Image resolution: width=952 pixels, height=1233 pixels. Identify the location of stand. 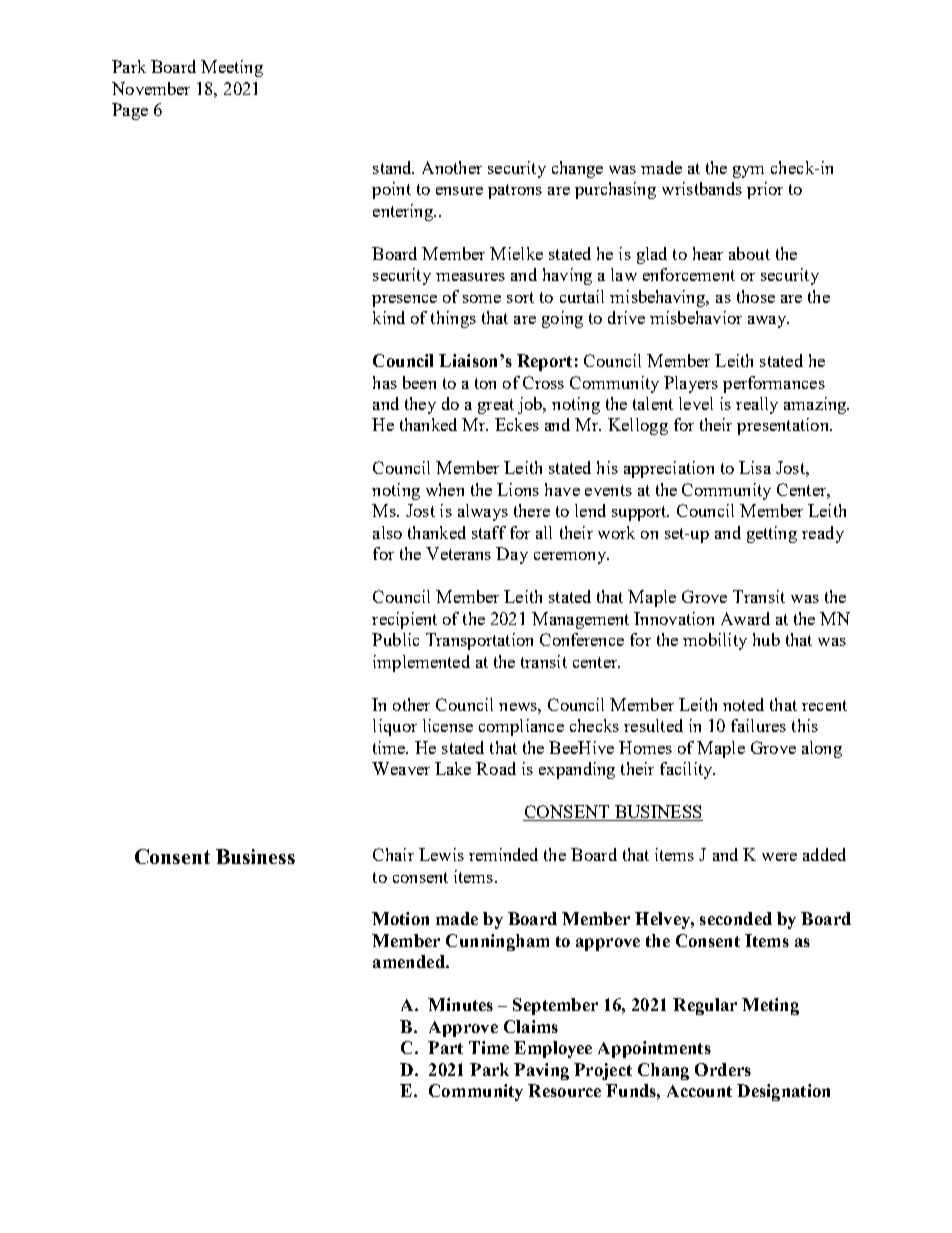
(393, 167).
